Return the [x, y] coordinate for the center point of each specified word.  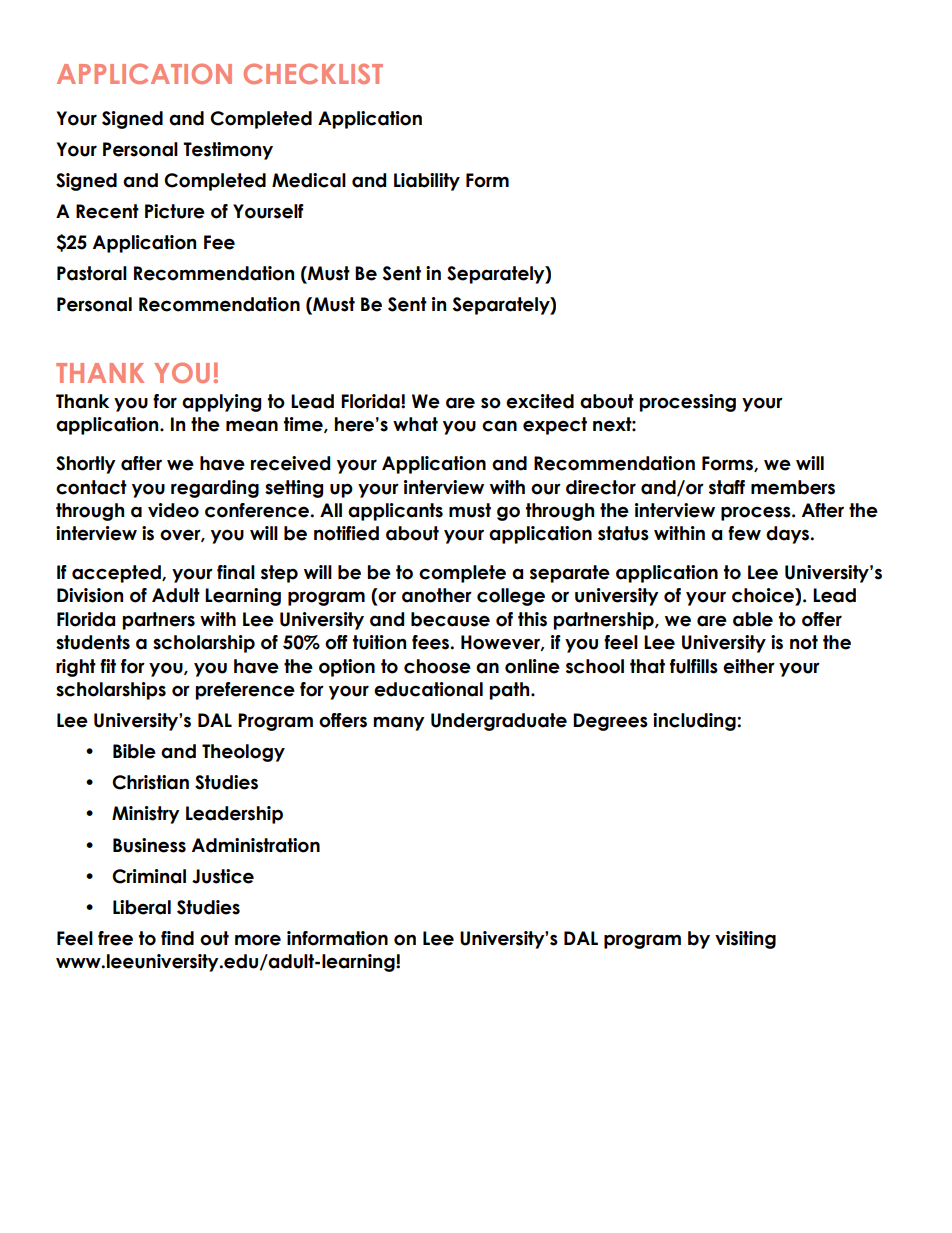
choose [437, 666]
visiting [745, 940]
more [258, 940]
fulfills [694, 666]
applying [221, 403]
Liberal [142, 907]
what [415, 424]
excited [540, 401]
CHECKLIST [313, 73]
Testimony [228, 151]
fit [108, 666]
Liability [427, 182]
